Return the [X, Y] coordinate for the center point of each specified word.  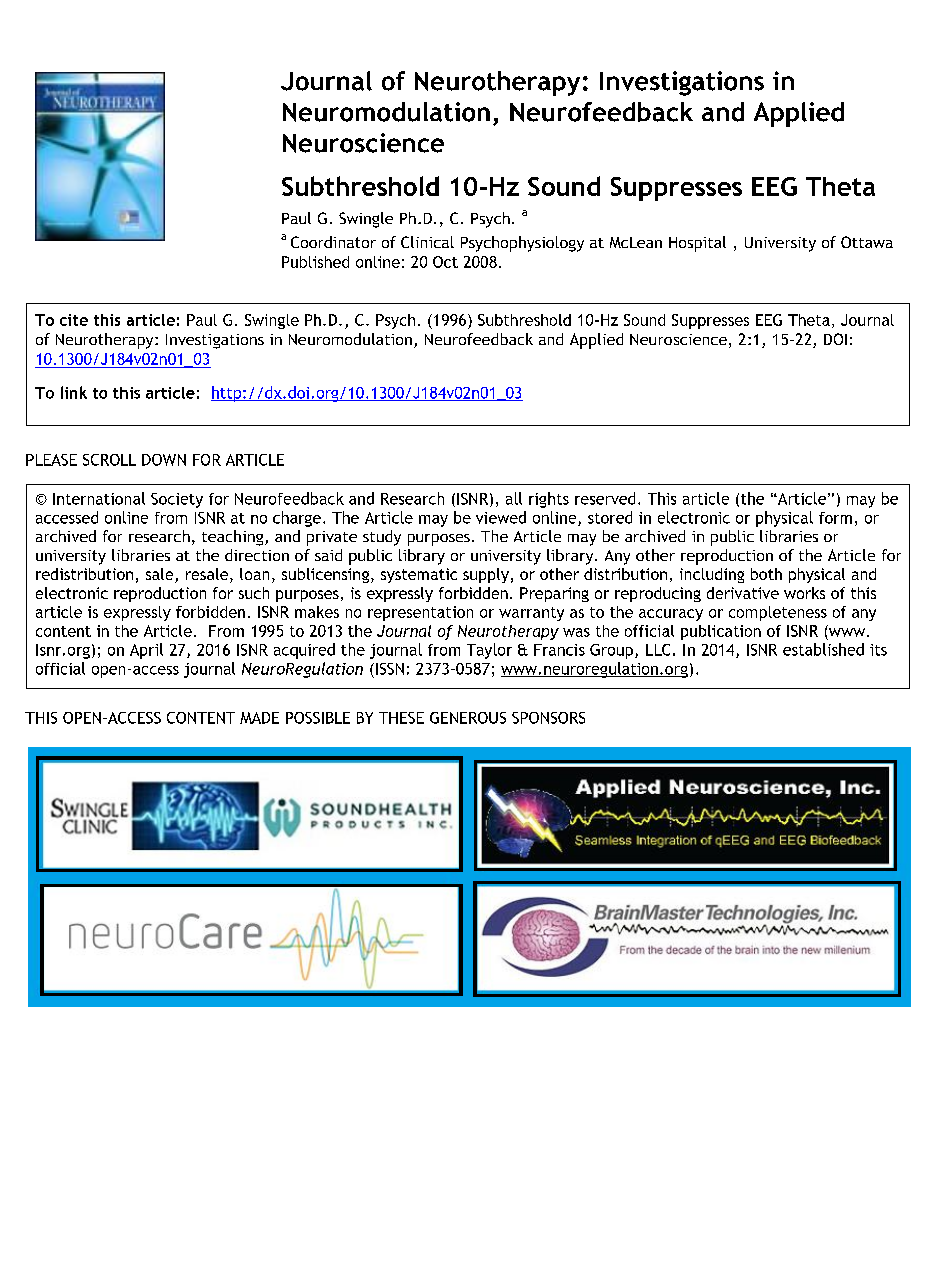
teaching [234, 538]
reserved [605, 498]
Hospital [697, 244]
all [514, 498]
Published [315, 262]
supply [486, 575]
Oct [445, 262]
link [74, 392]
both [766, 574]
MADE [259, 718]
